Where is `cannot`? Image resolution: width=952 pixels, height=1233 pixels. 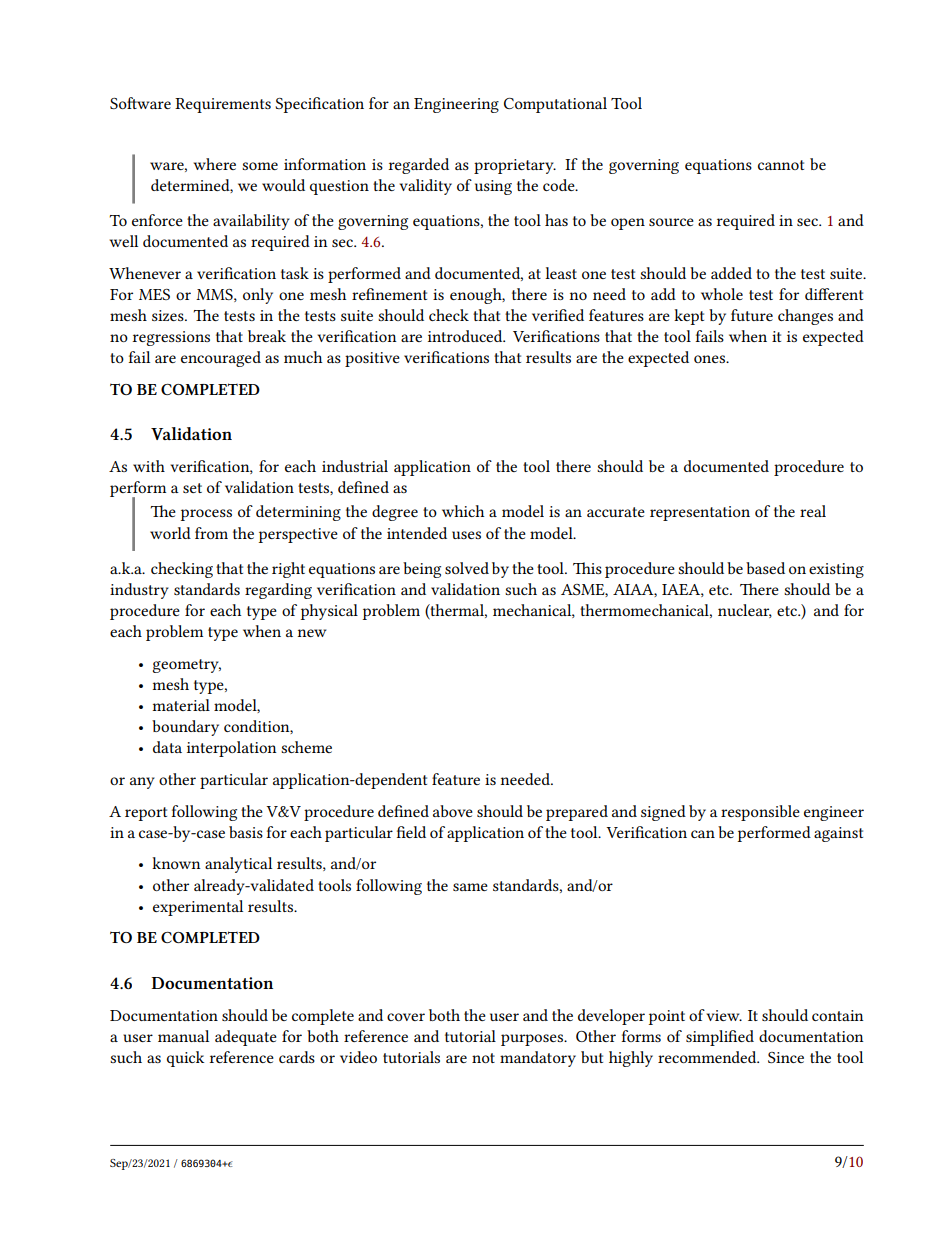
cannot is located at coordinates (781, 165).
